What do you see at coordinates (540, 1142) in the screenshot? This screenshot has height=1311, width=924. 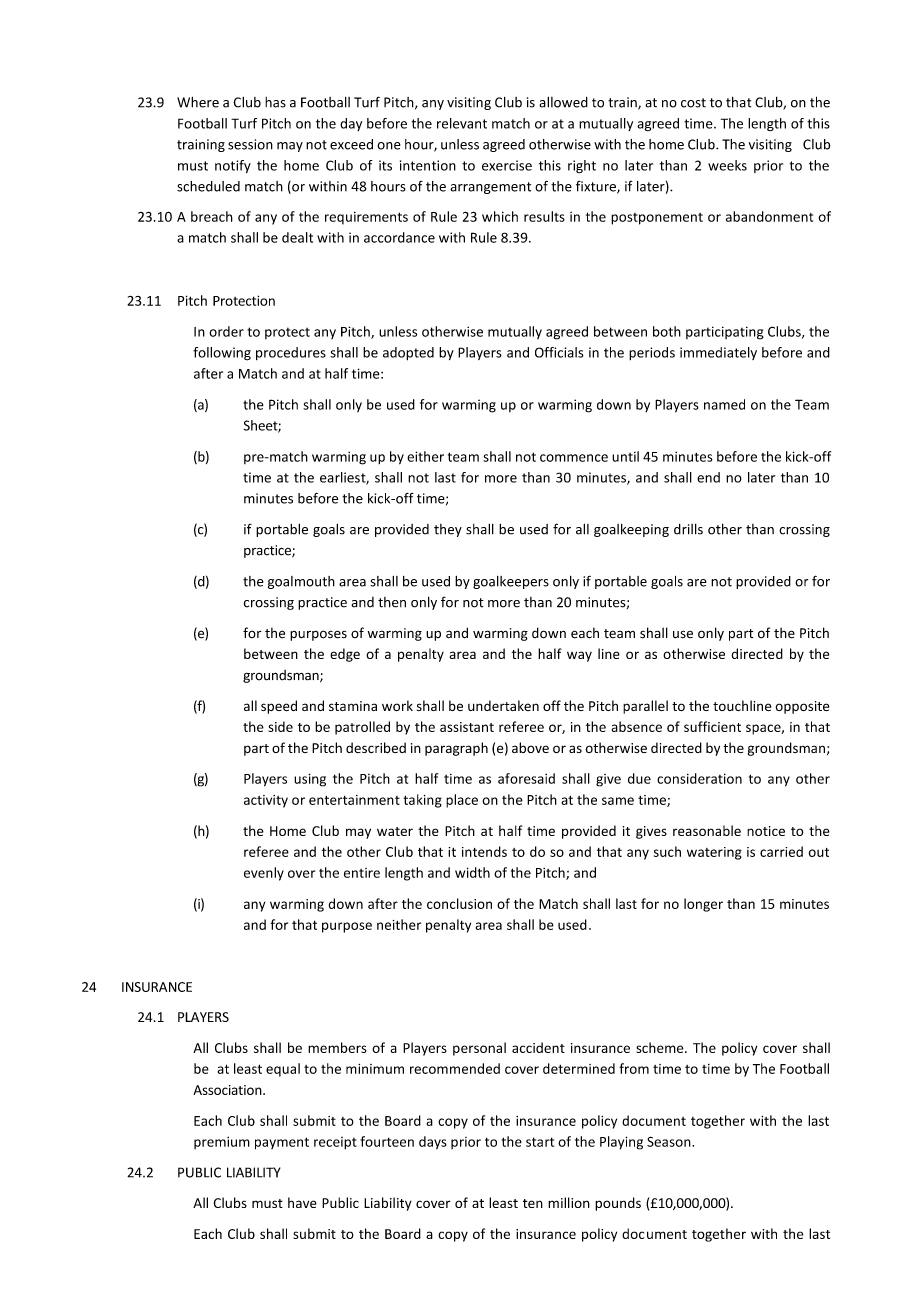 I see `start` at bounding box center [540, 1142].
